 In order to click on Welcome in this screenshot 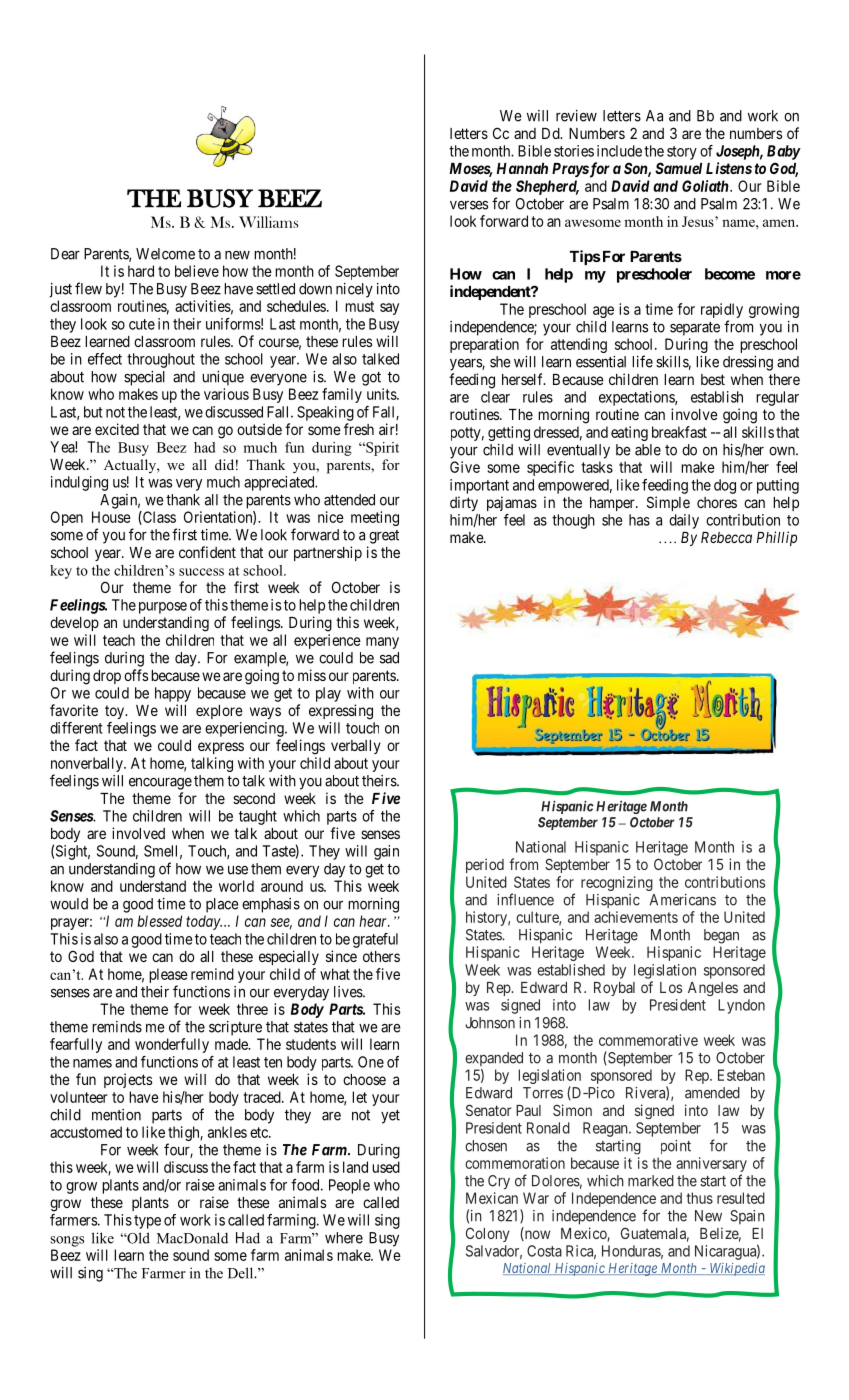, I will do `click(165, 254)`.
